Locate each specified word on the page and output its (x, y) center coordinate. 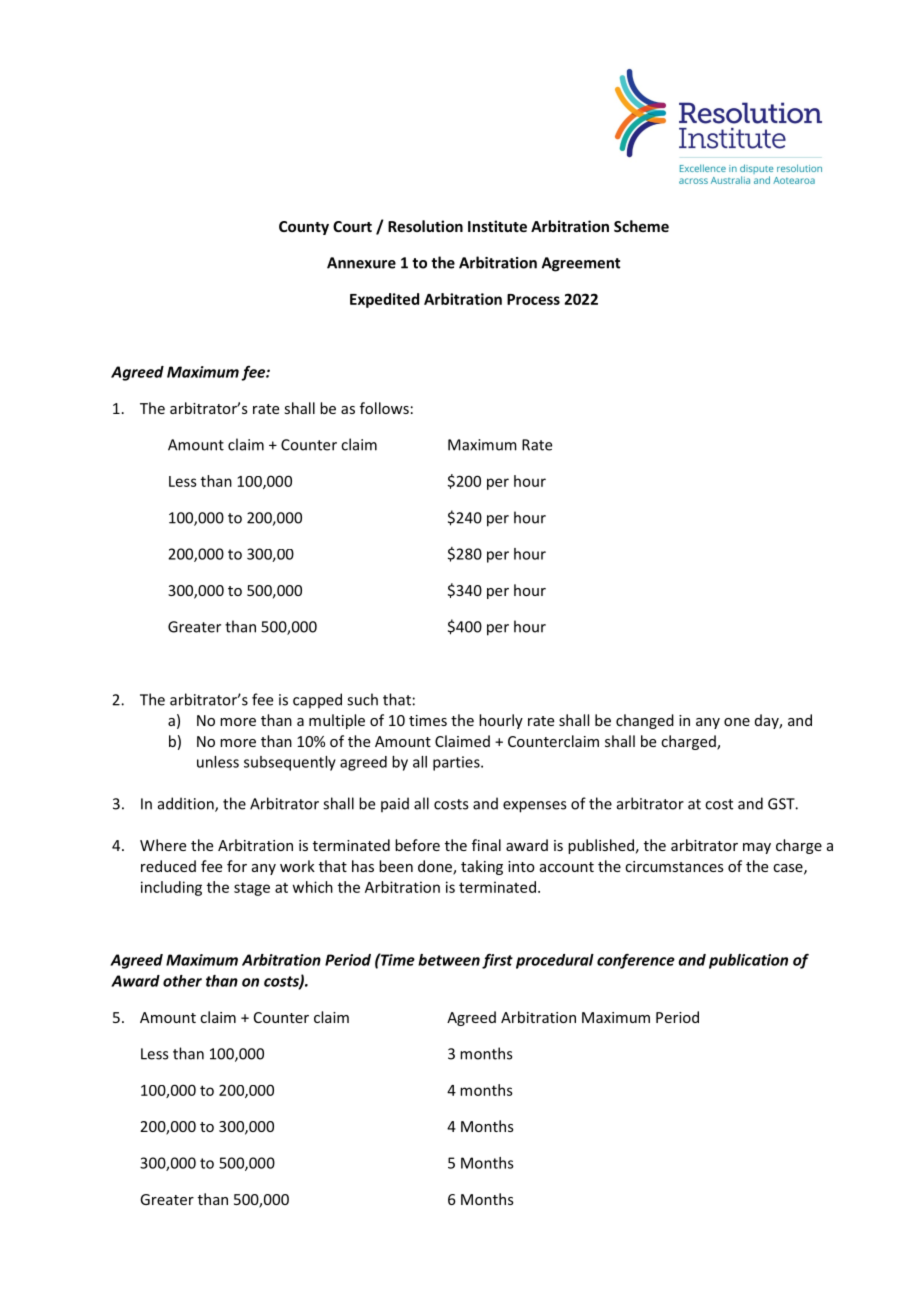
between (449, 960)
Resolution (425, 226)
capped (317, 700)
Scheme (641, 226)
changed (645, 721)
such (362, 699)
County (304, 228)
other (182, 981)
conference (636, 961)
